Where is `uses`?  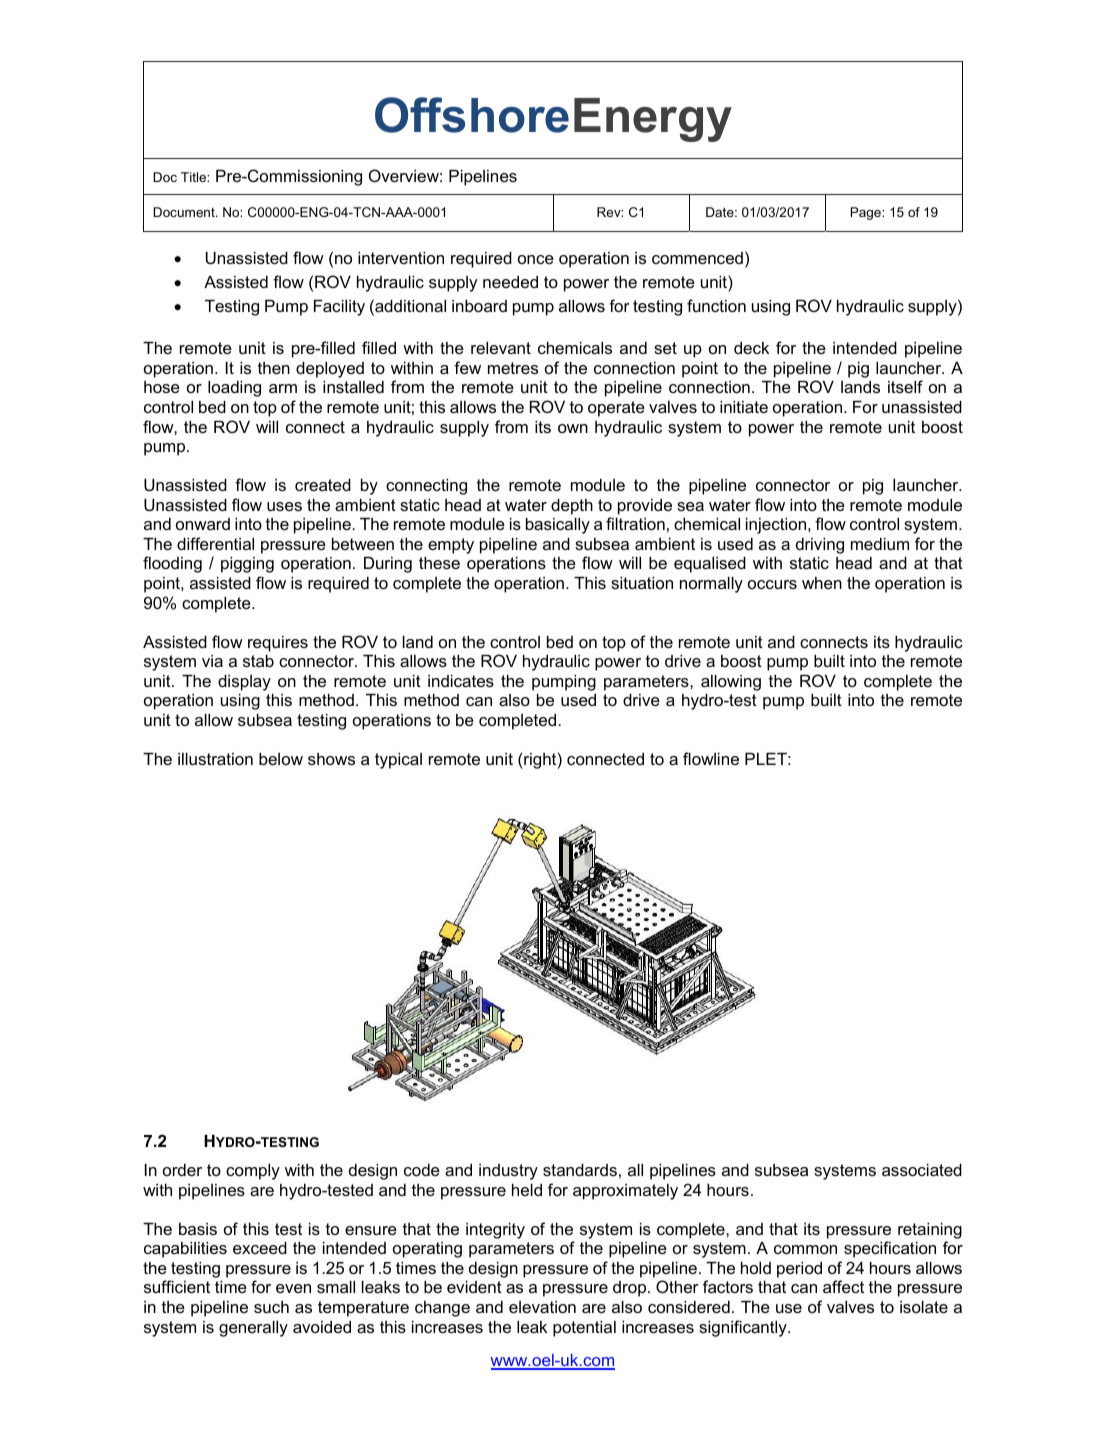
uses is located at coordinates (284, 506).
